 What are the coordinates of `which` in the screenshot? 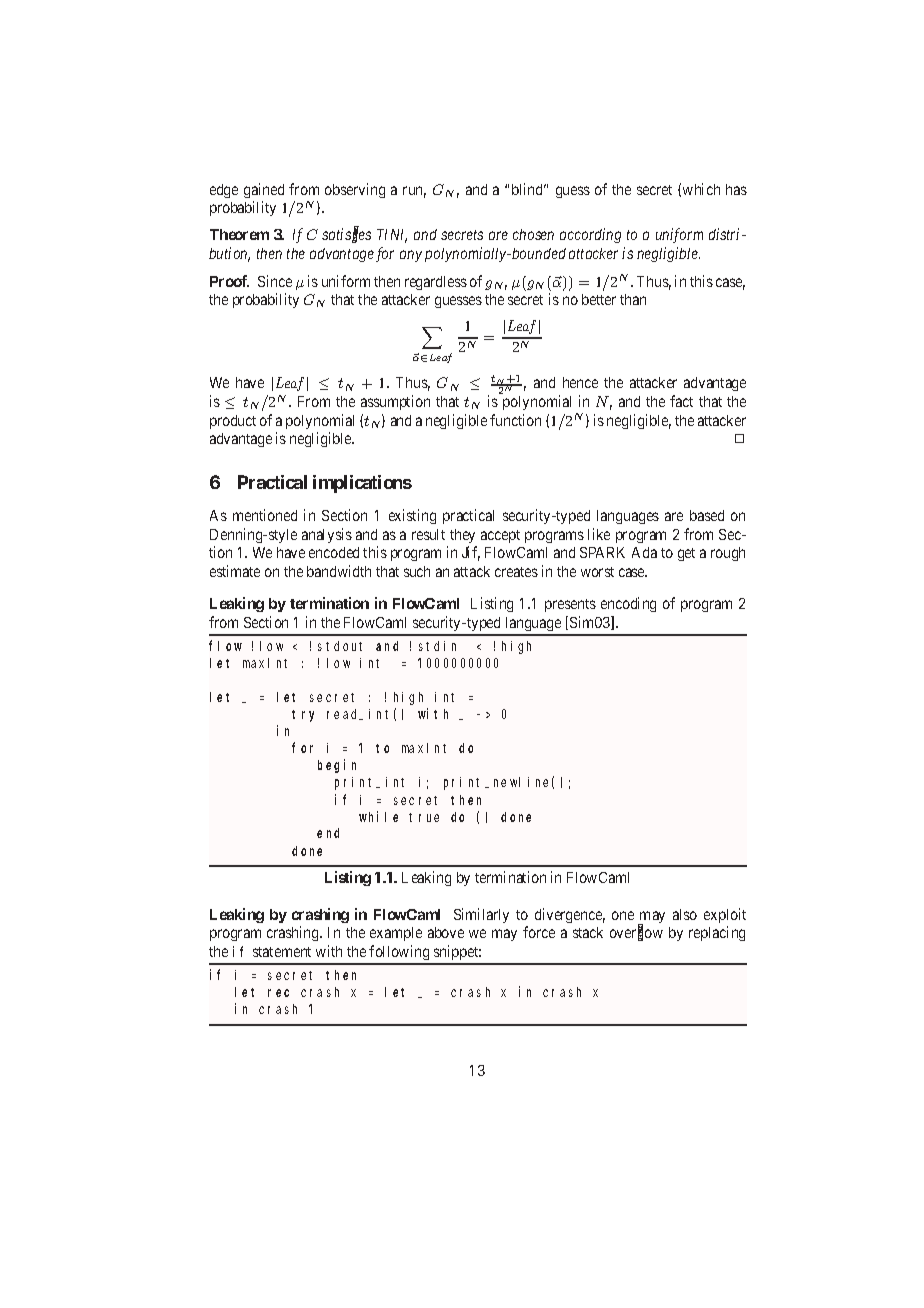 It's located at (701, 189).
